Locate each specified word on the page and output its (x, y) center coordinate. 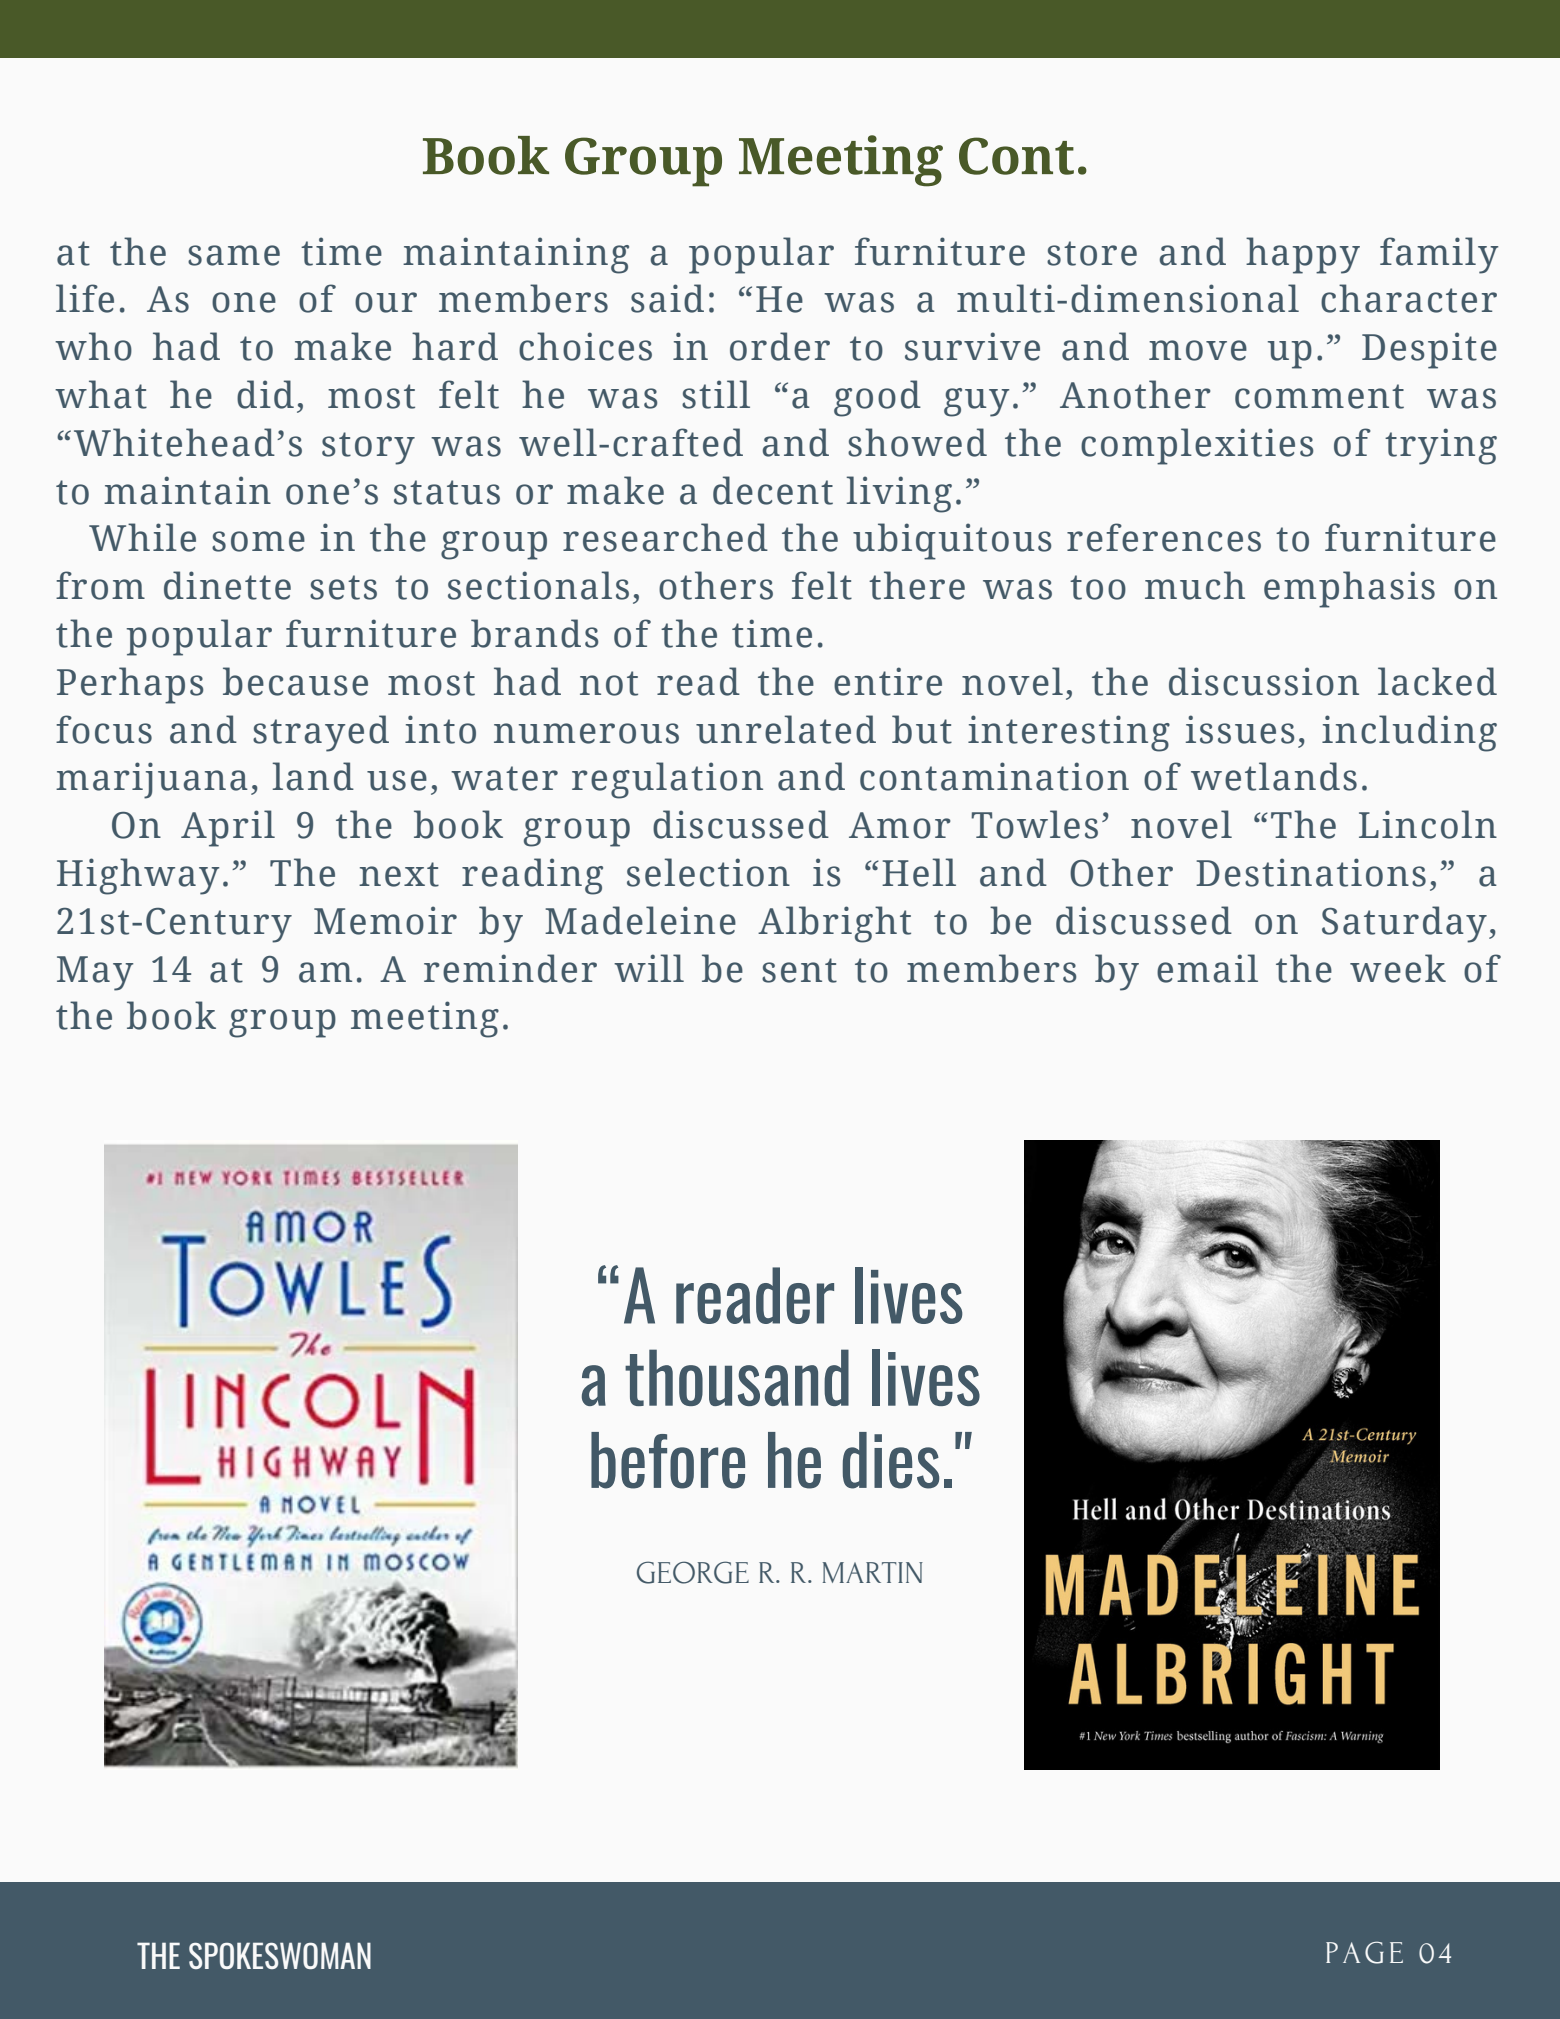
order (780, 346)
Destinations (1311, 872)
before (668, 1460)
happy (1303, 255)
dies (891, 1460)
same (234, 255)
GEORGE (693, 1572)
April (228, 828)
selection (708, 872)
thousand (737, 1377)
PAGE (1364, 1952)
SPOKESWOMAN (280, 1955)
